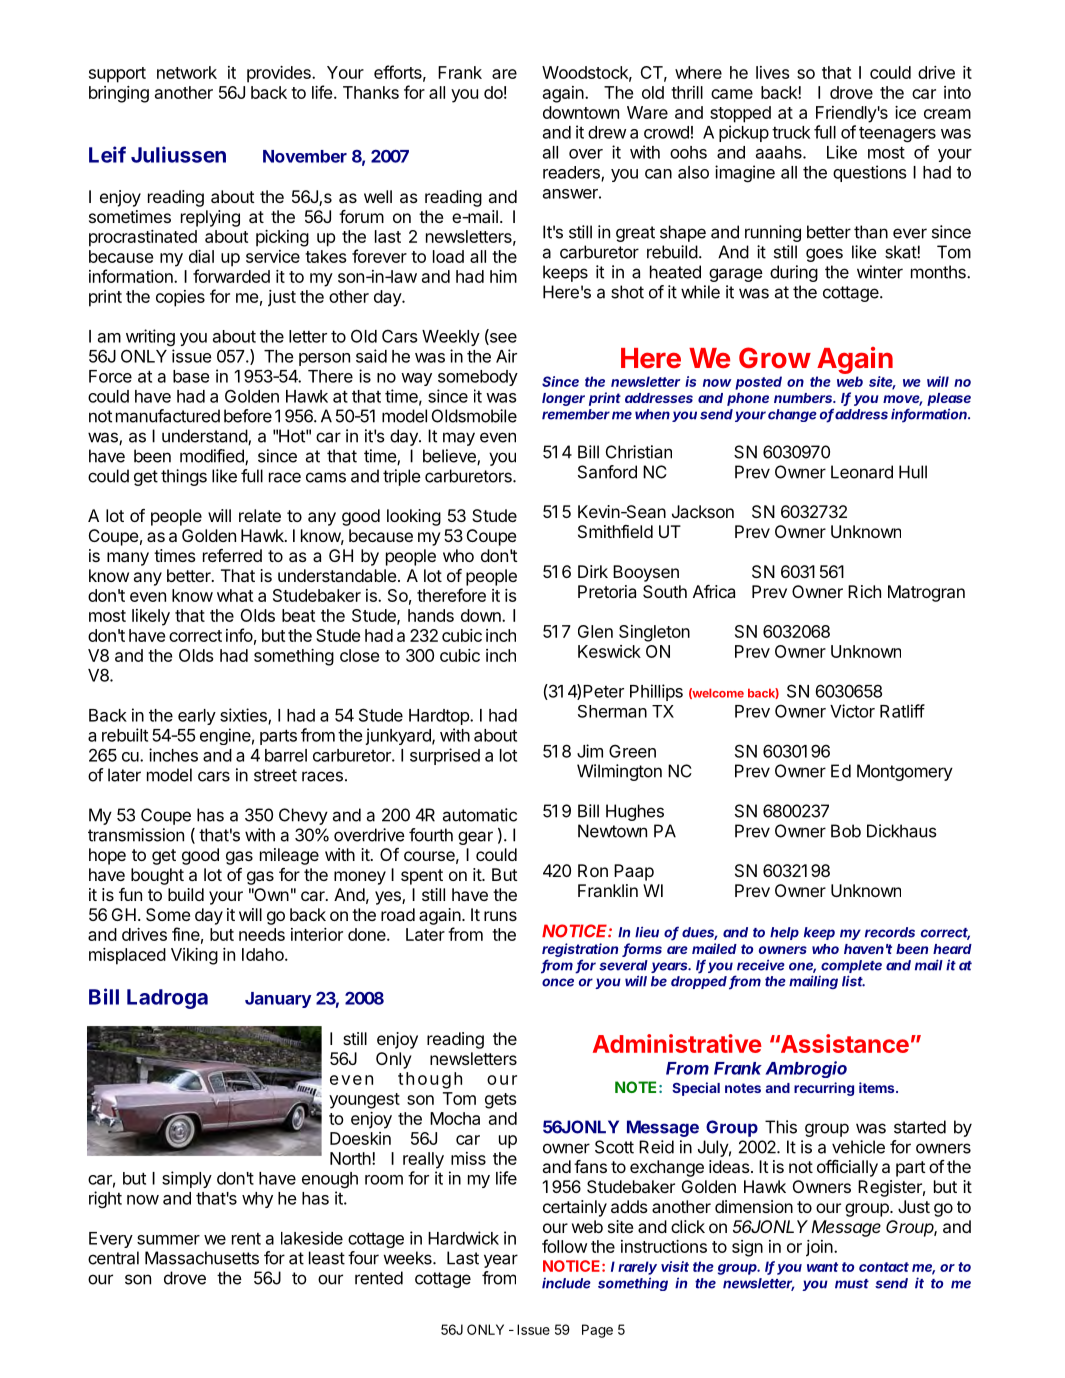 This screenshot has height=1378, width=1065. Describe the element at coordinates (862, 472) in the screenshot. I see `Leonard` at that location.
